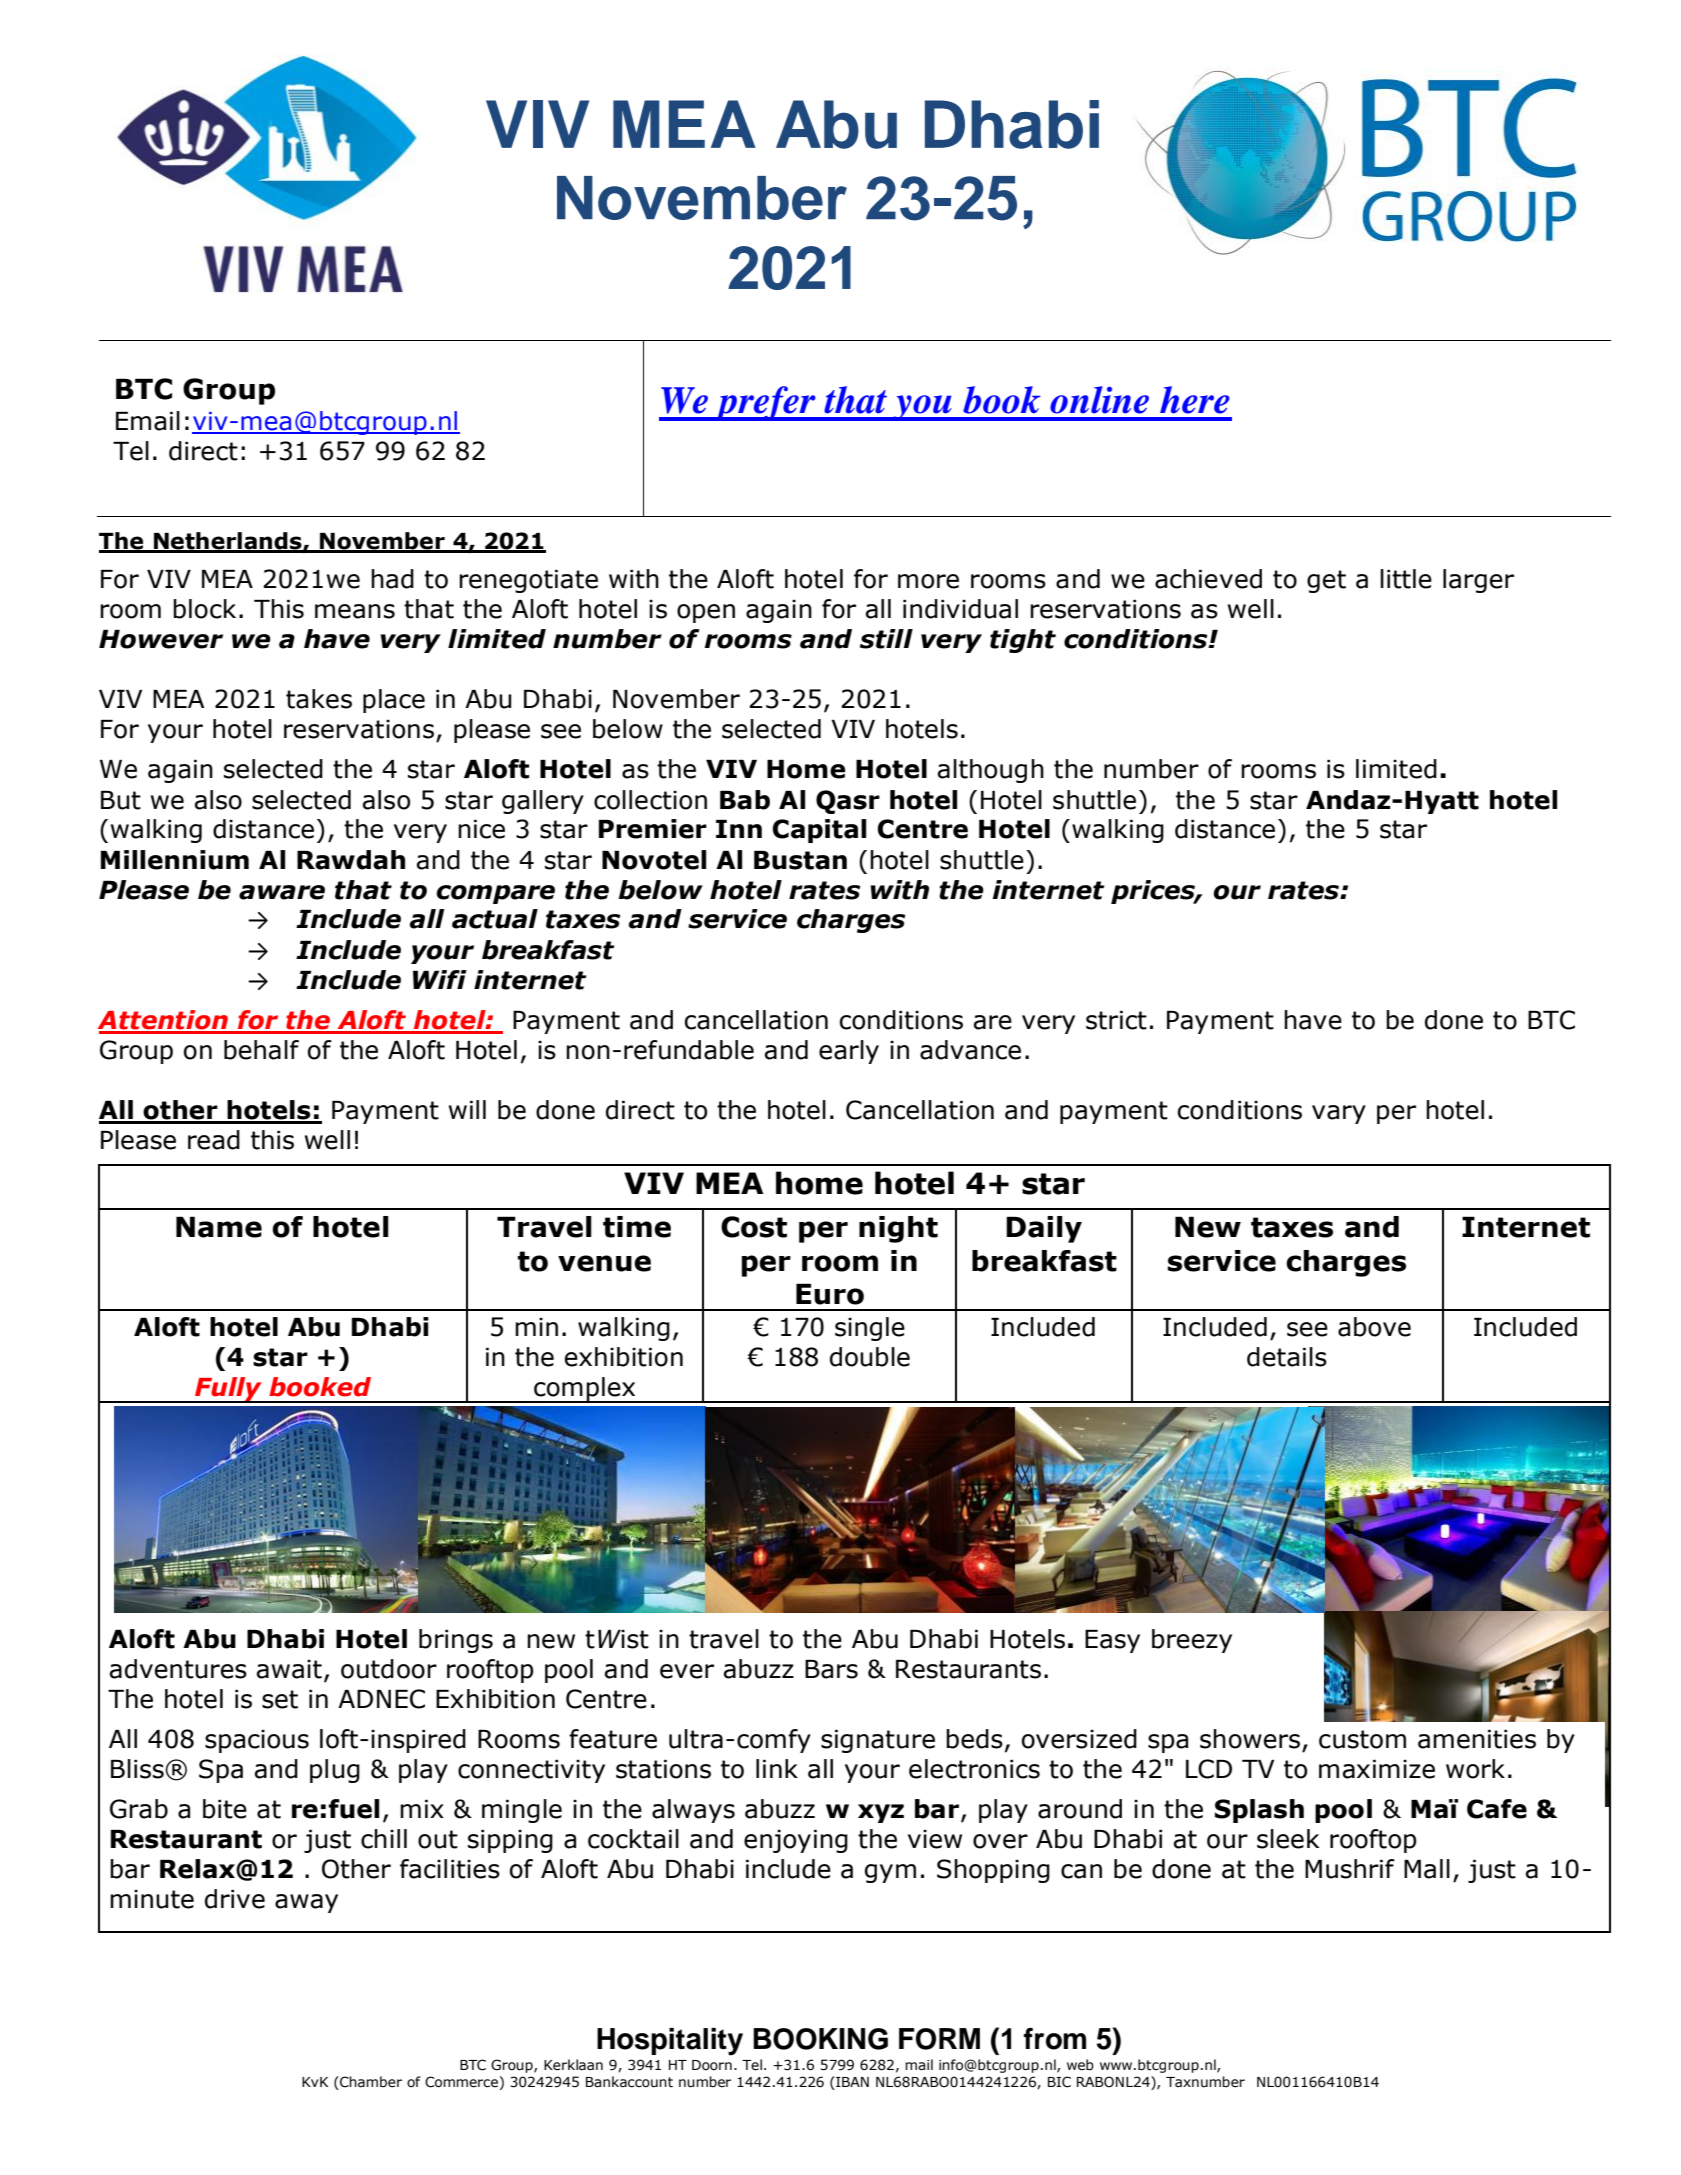  Describe the element at coordinates (1080, 2065) in the document. I see `web` at that location.
